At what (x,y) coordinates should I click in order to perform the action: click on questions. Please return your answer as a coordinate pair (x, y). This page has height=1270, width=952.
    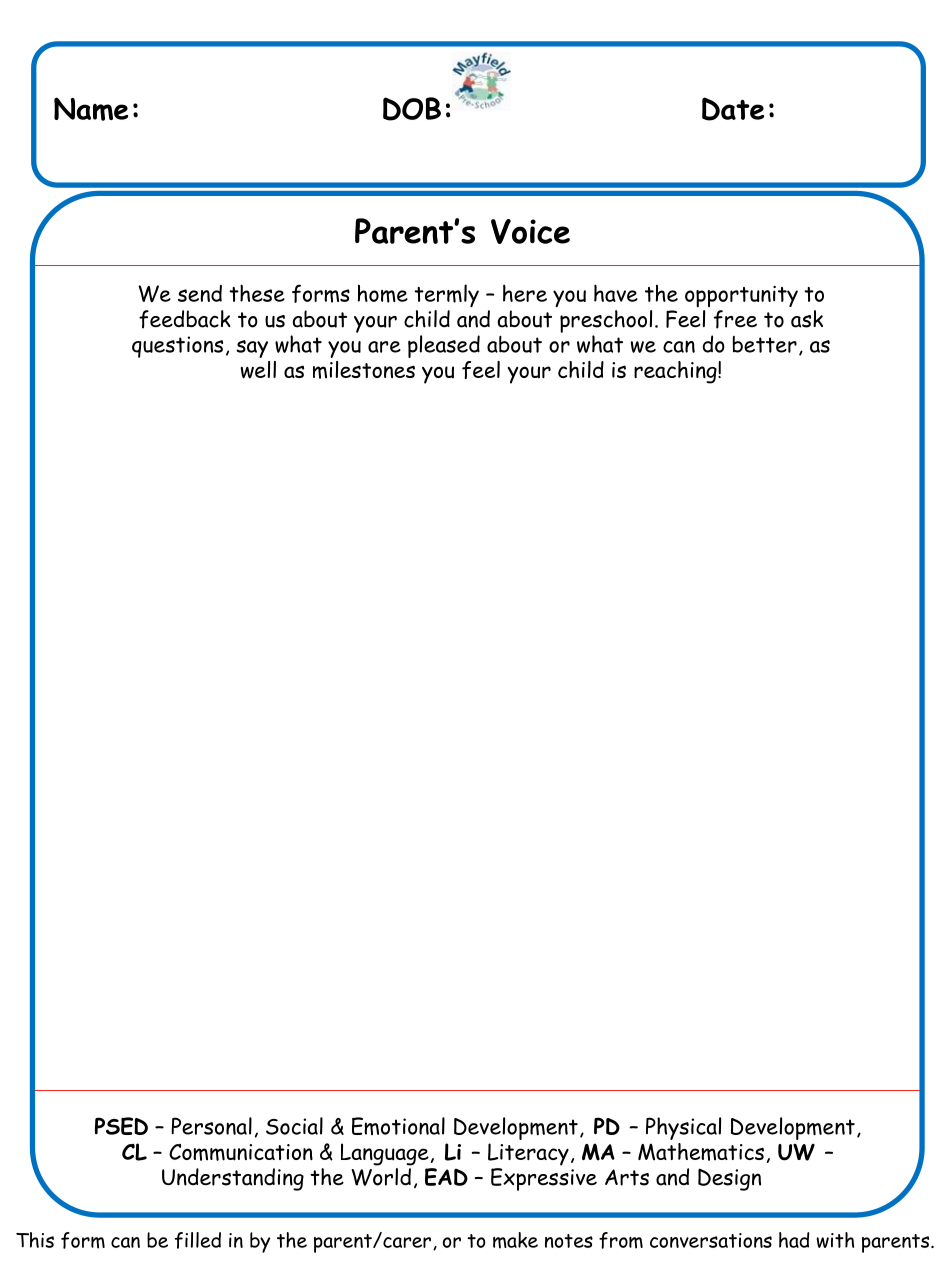
    Looking at the image, I should click on (177, 347).
